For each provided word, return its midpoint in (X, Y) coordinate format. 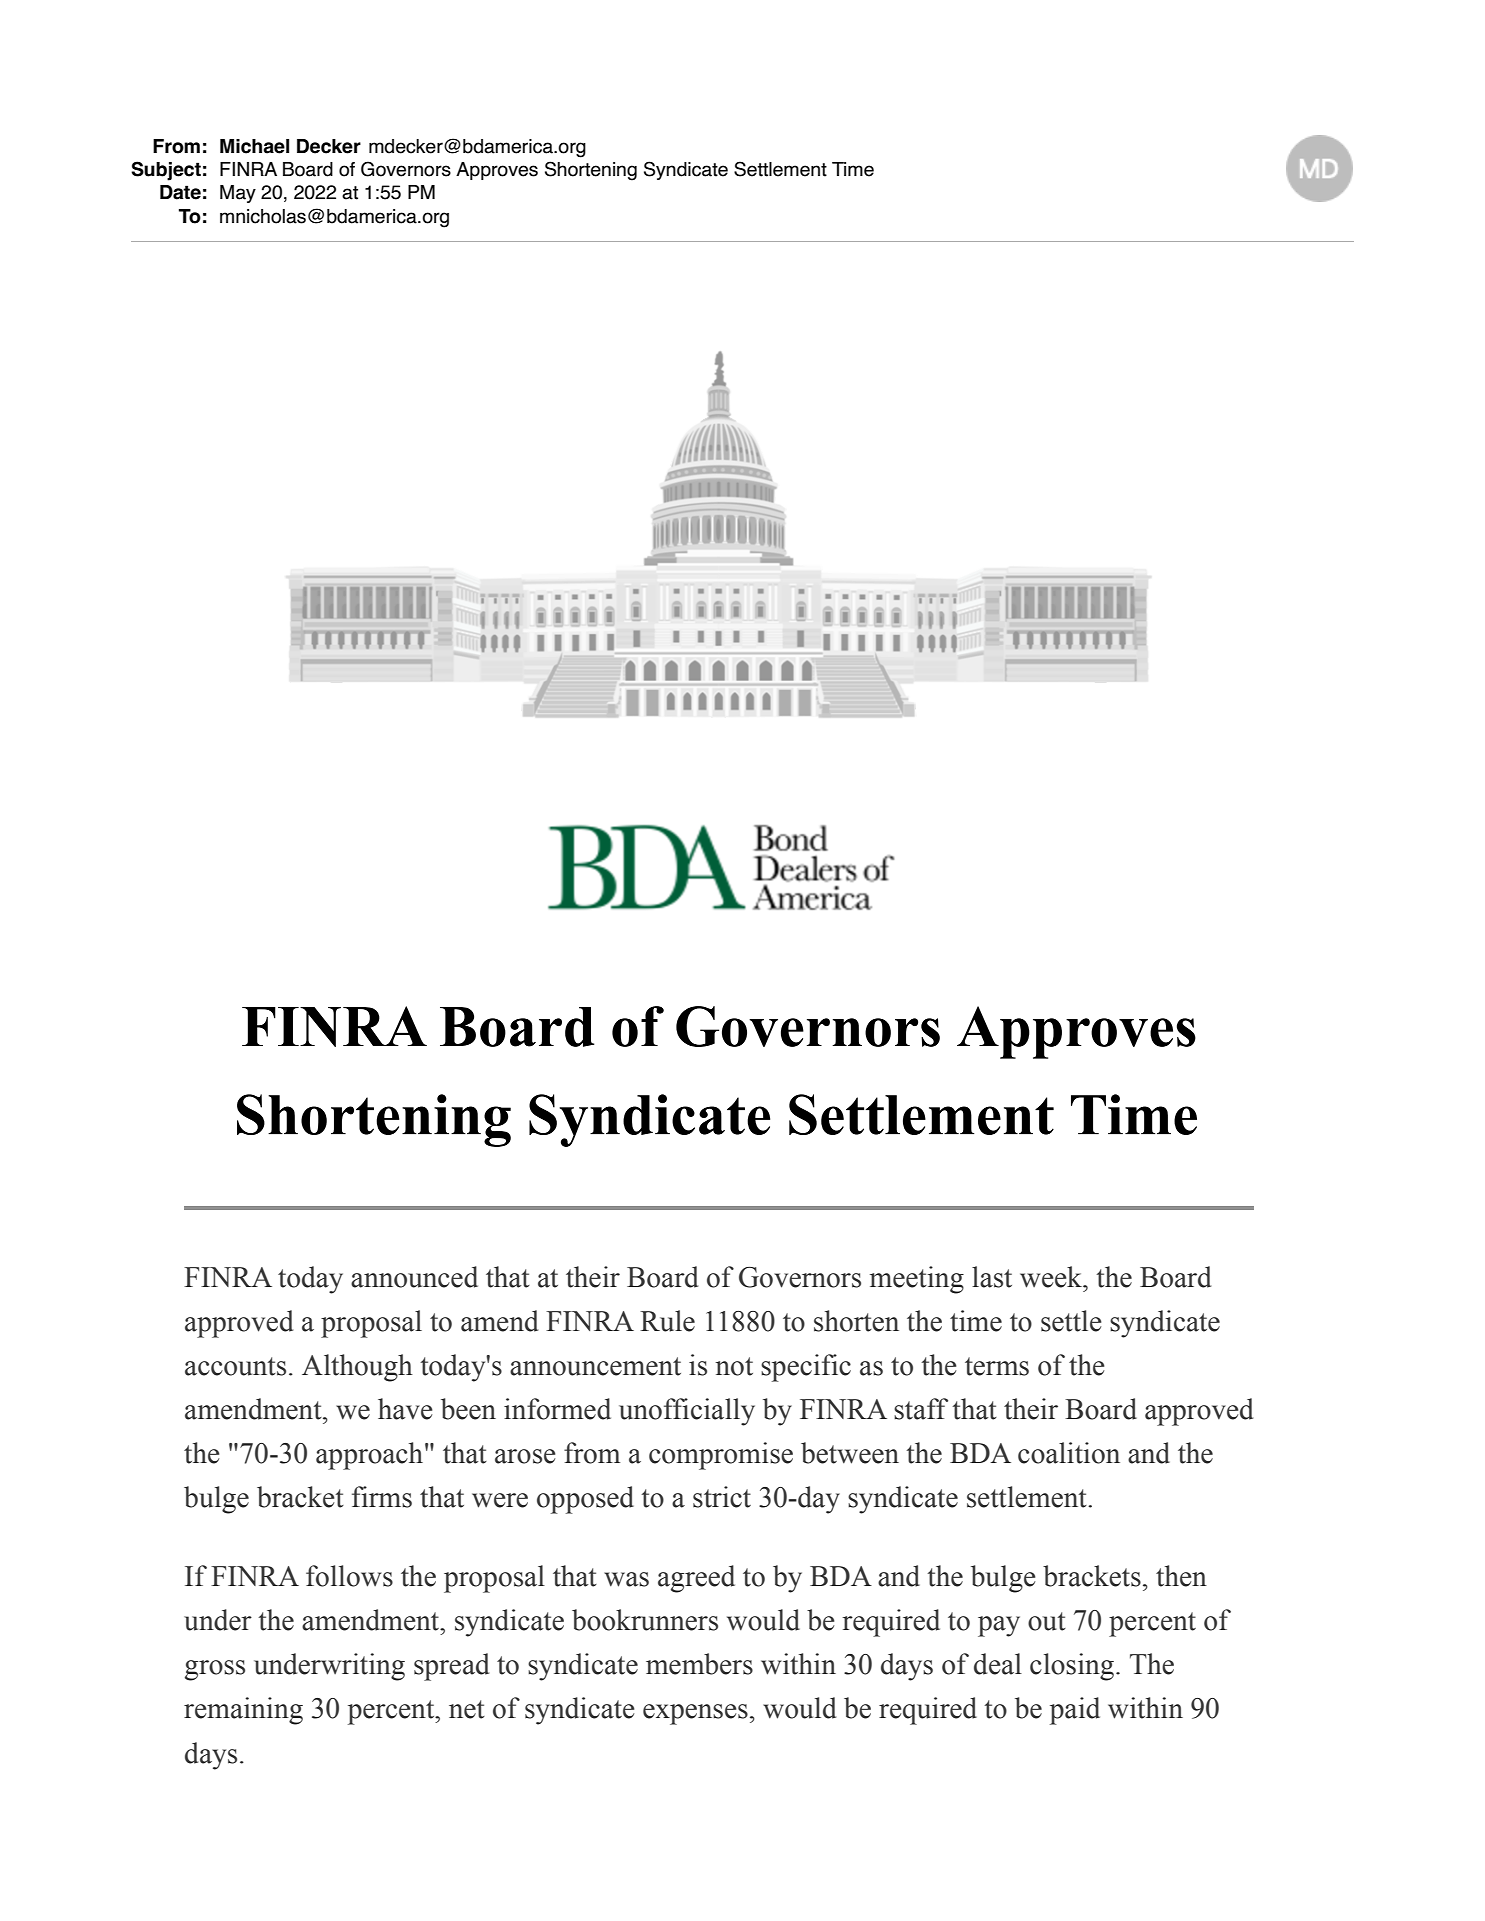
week (1052, 1277)
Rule (667, 1321)
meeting (917, 1280)
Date (180, 192)
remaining (243, 1711)
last (992, 1277)
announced (414, 1277)
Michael (254, 146)
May (238, 194)
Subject (166, 171)
